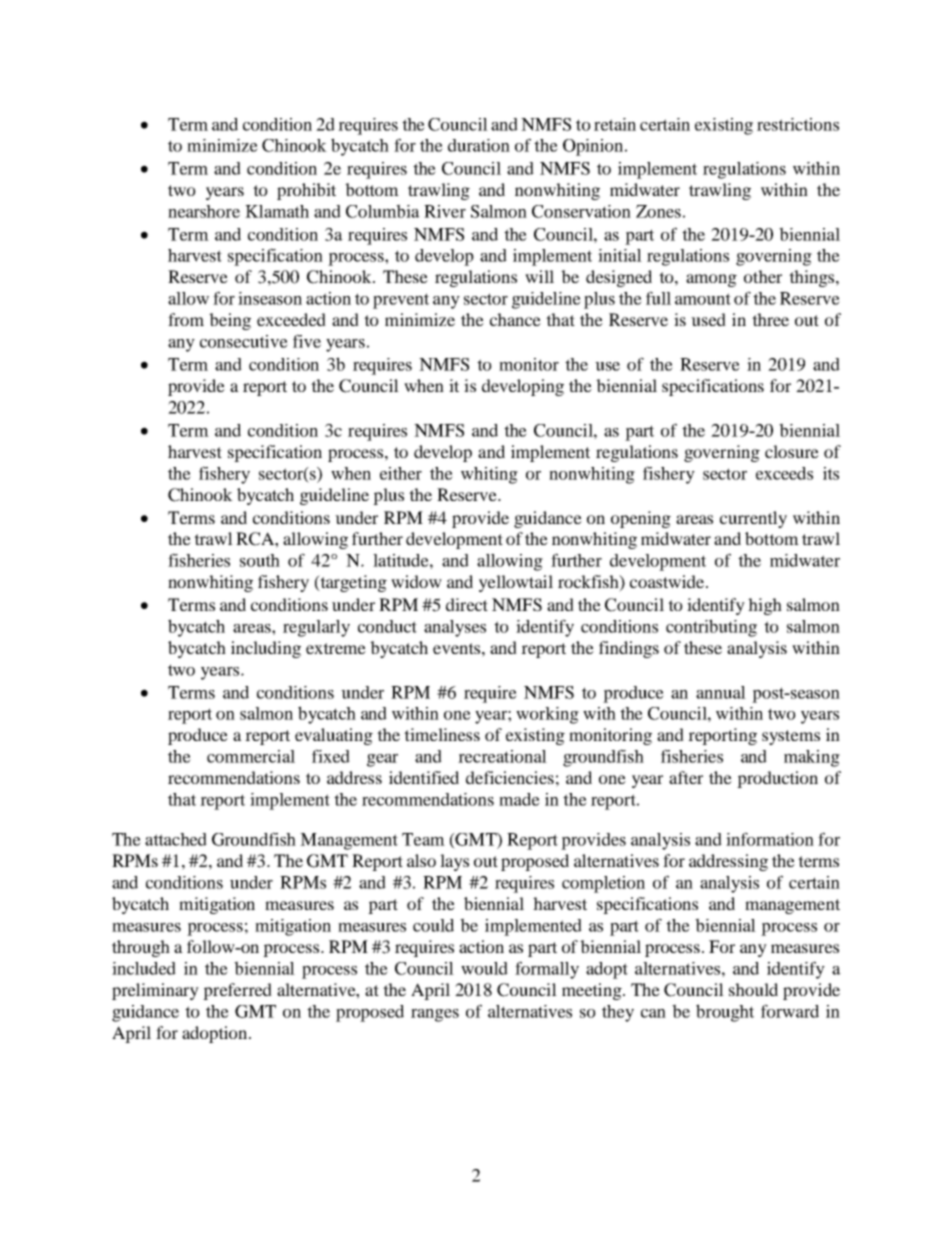 This screenshot has height=1233, width=952. Describe the element at coordinates (230, 321) in the screenshot. I see `being` at that location.
